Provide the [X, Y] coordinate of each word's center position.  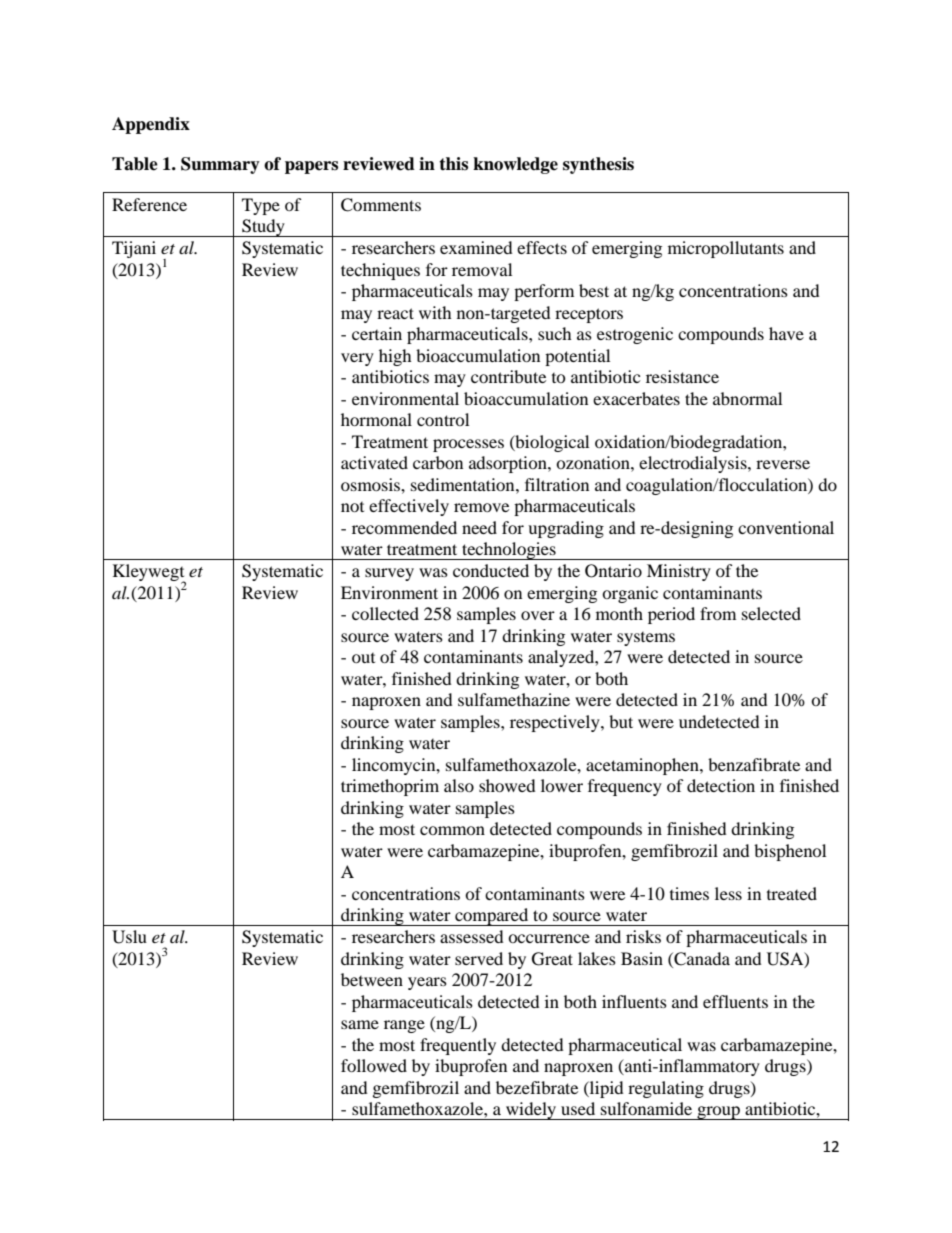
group [719, 1113]
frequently [458, 1046]
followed [374, 1065]
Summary [220, 165]
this [453, 164]
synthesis [598, 165]
